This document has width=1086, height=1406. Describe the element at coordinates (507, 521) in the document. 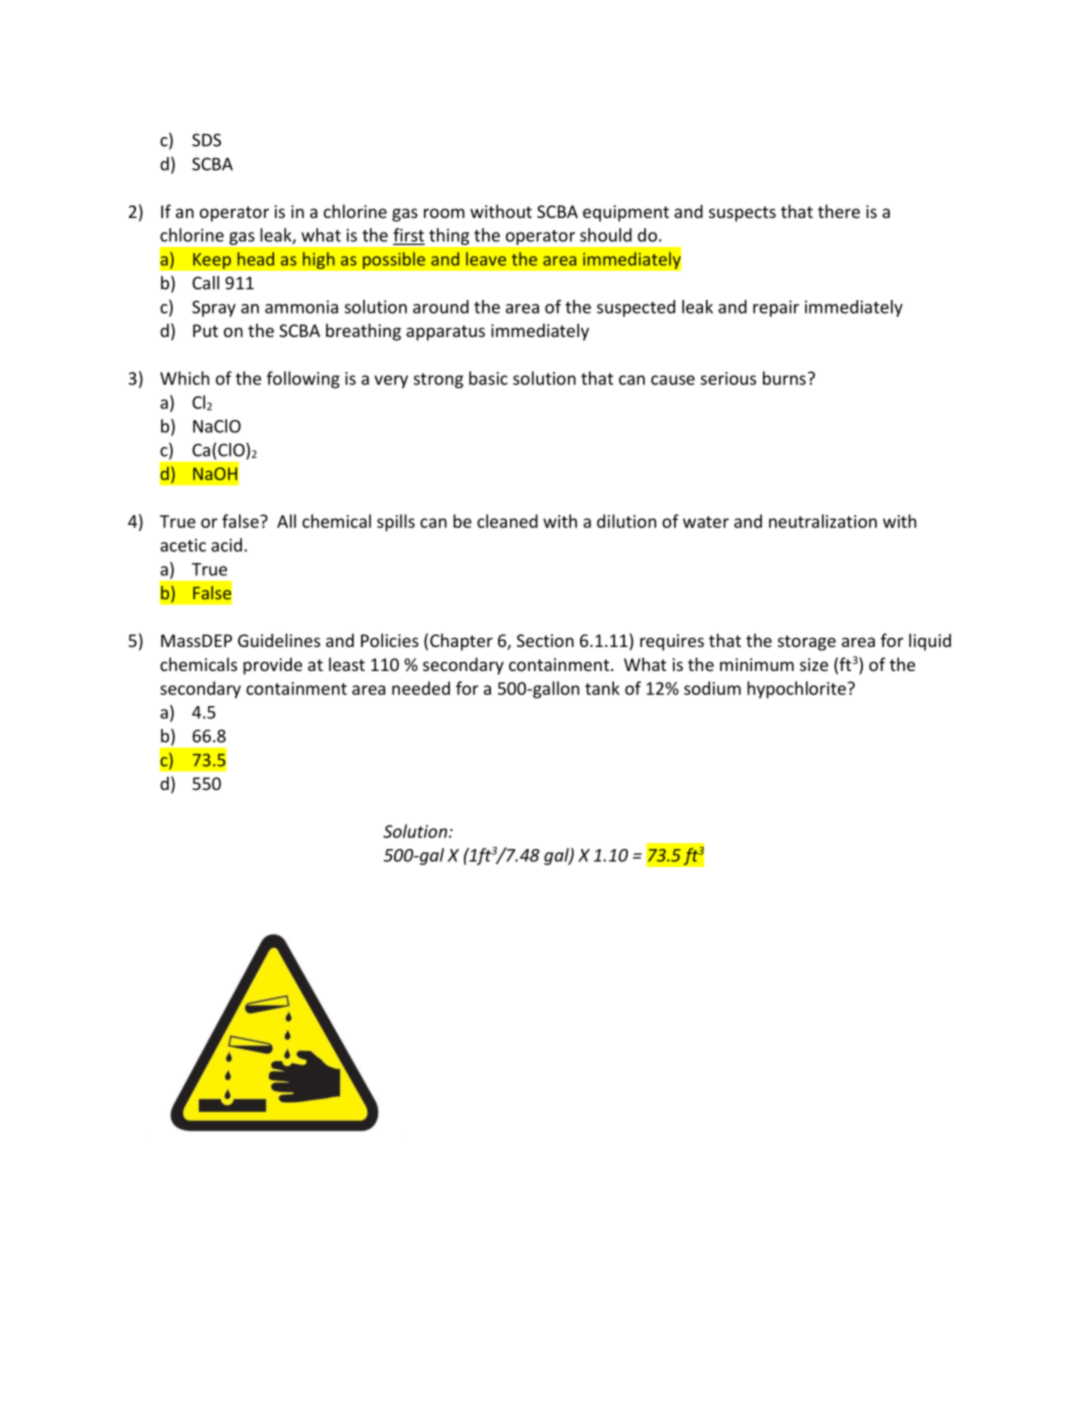

I see `cleaned` at that location.
